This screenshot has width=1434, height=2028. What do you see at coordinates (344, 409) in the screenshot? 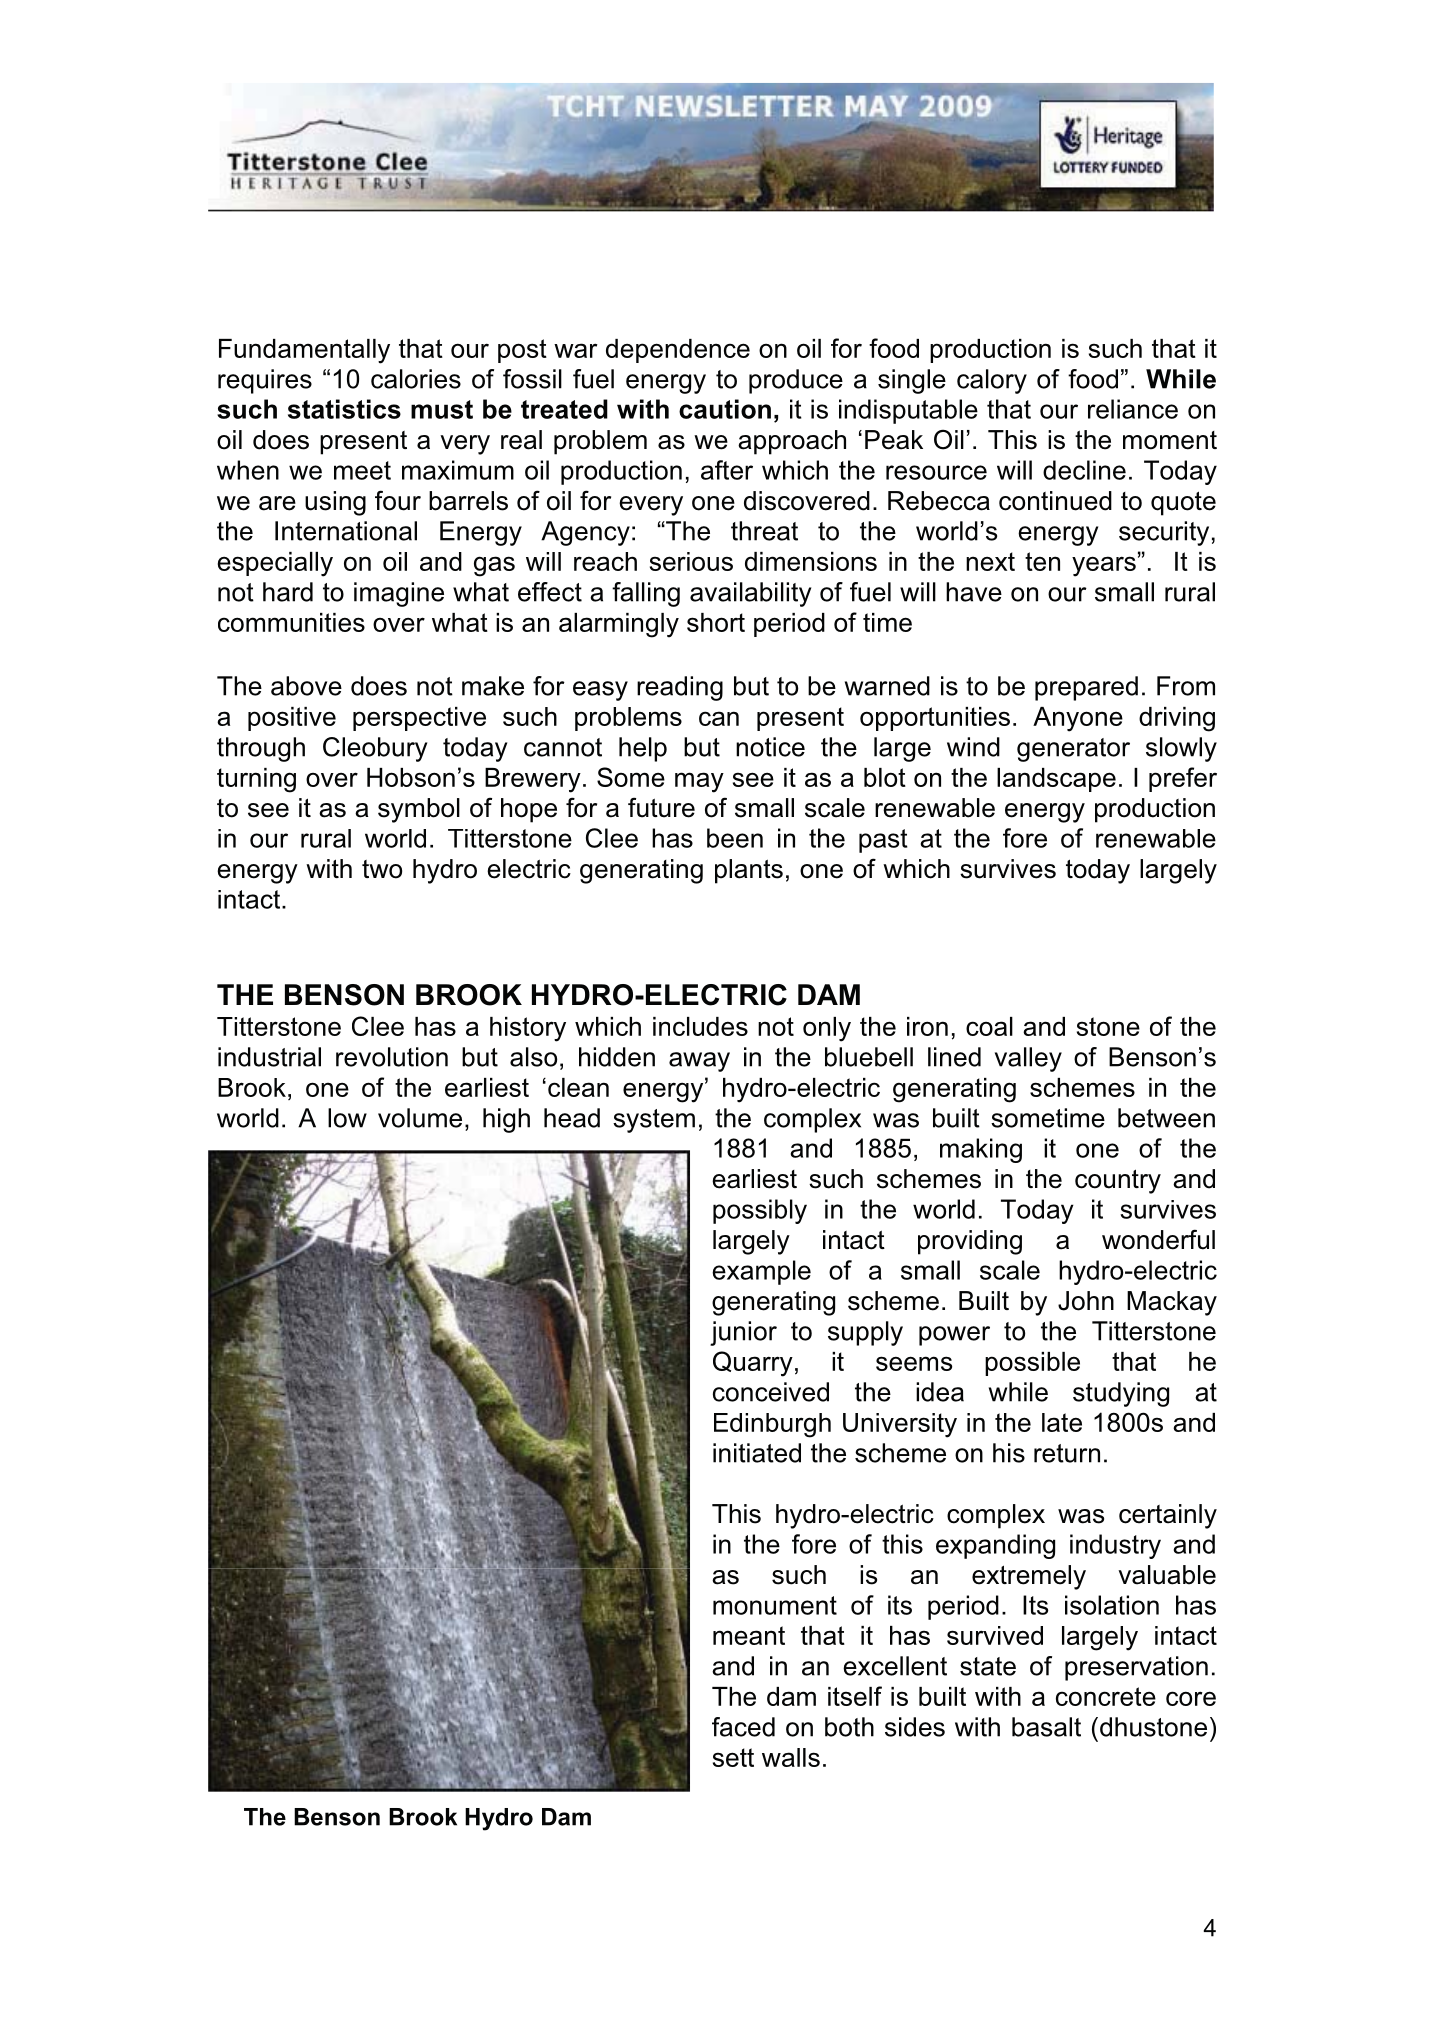
I see `statistics` at bounding box center [344, 409].
